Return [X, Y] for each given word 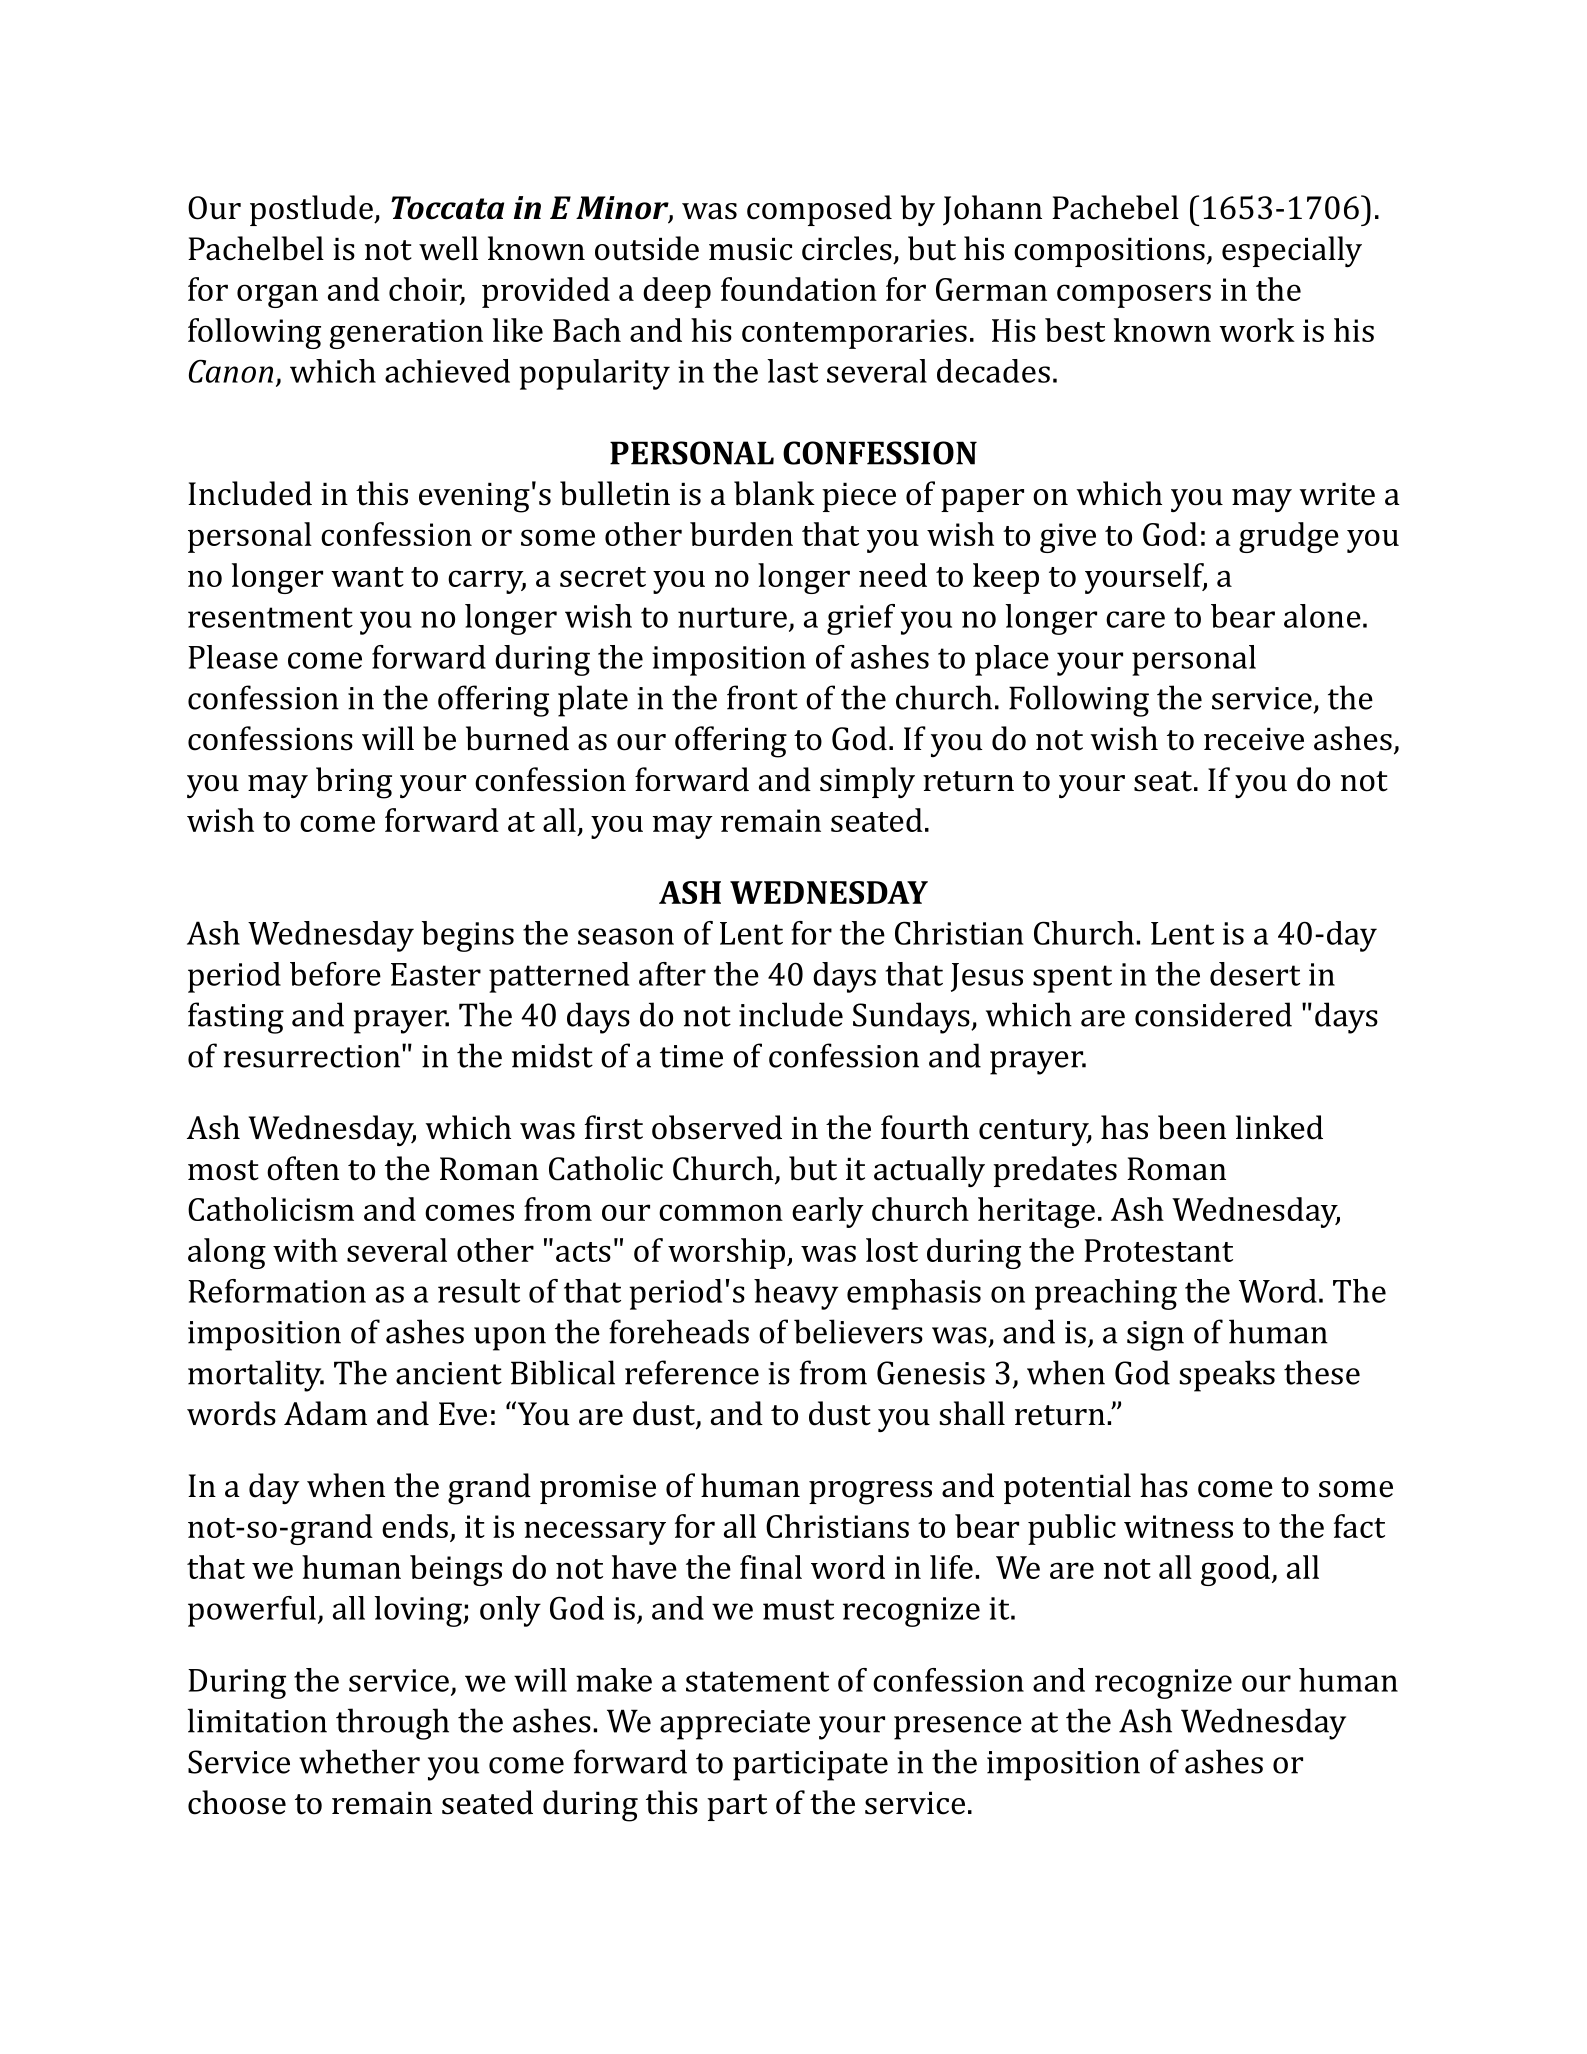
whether [359, 1761]
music [750, 249]
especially [1292, 251]
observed [717, 1127]
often [303, 1168]
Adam [325, 1413]
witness [1178, 1526]
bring [354, 783]
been [1192, 1127]
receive [1254, 739]
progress [870, 1493]
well [448, 248]
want [367, 577]
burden [741, 534]
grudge [1289, 537]
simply [867, 782]
